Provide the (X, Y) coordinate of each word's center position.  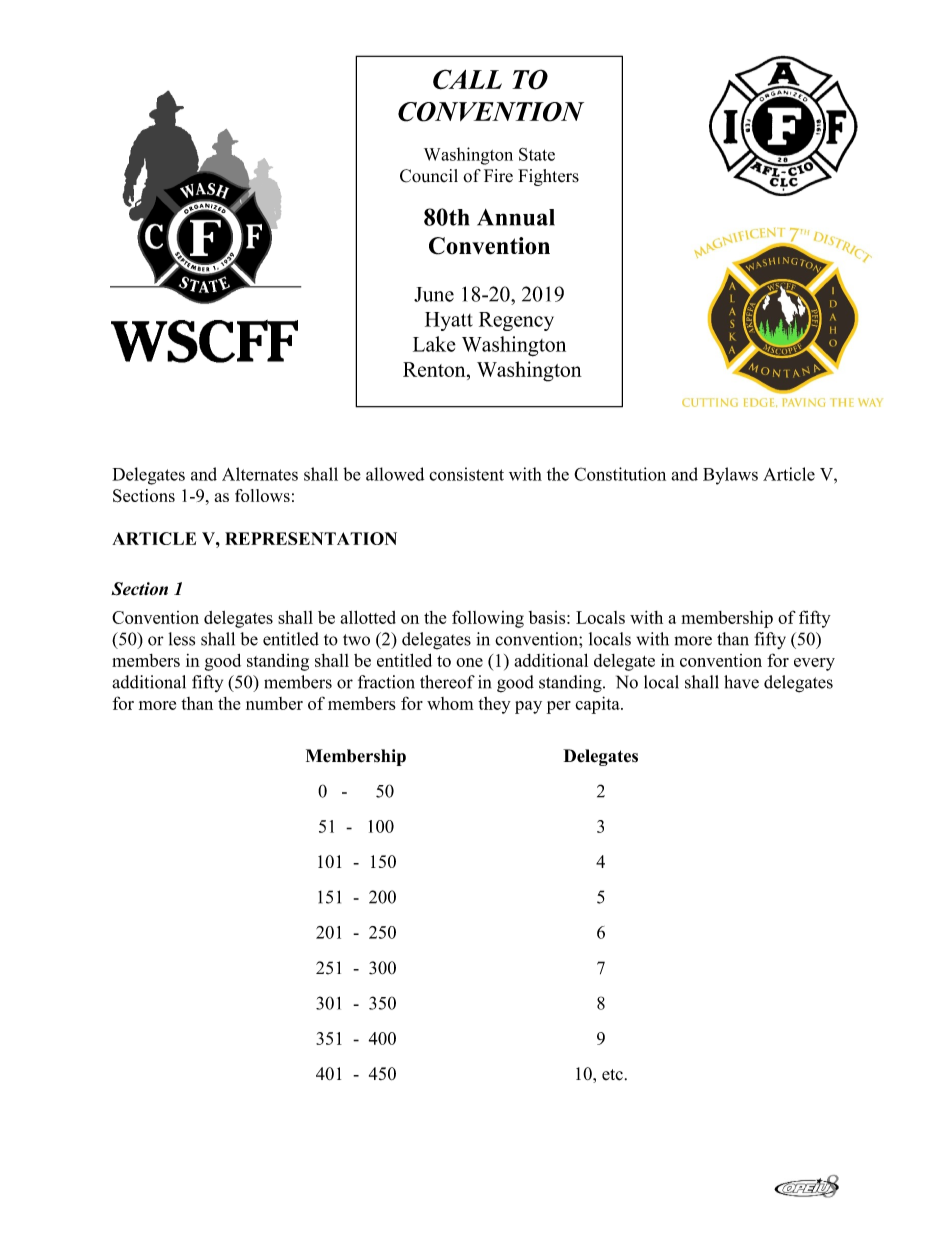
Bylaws (730, 476)
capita (598, 705)
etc (612, 1075)
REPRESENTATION (311, 538)
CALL (467, 79)
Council (429, 176)
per (559, 707)
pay (528, 707)
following (488, 619)
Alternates (260, 474)
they (494, 705)
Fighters (548, 177)
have (741, 682)
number (274, 703)
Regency (516, 321)
